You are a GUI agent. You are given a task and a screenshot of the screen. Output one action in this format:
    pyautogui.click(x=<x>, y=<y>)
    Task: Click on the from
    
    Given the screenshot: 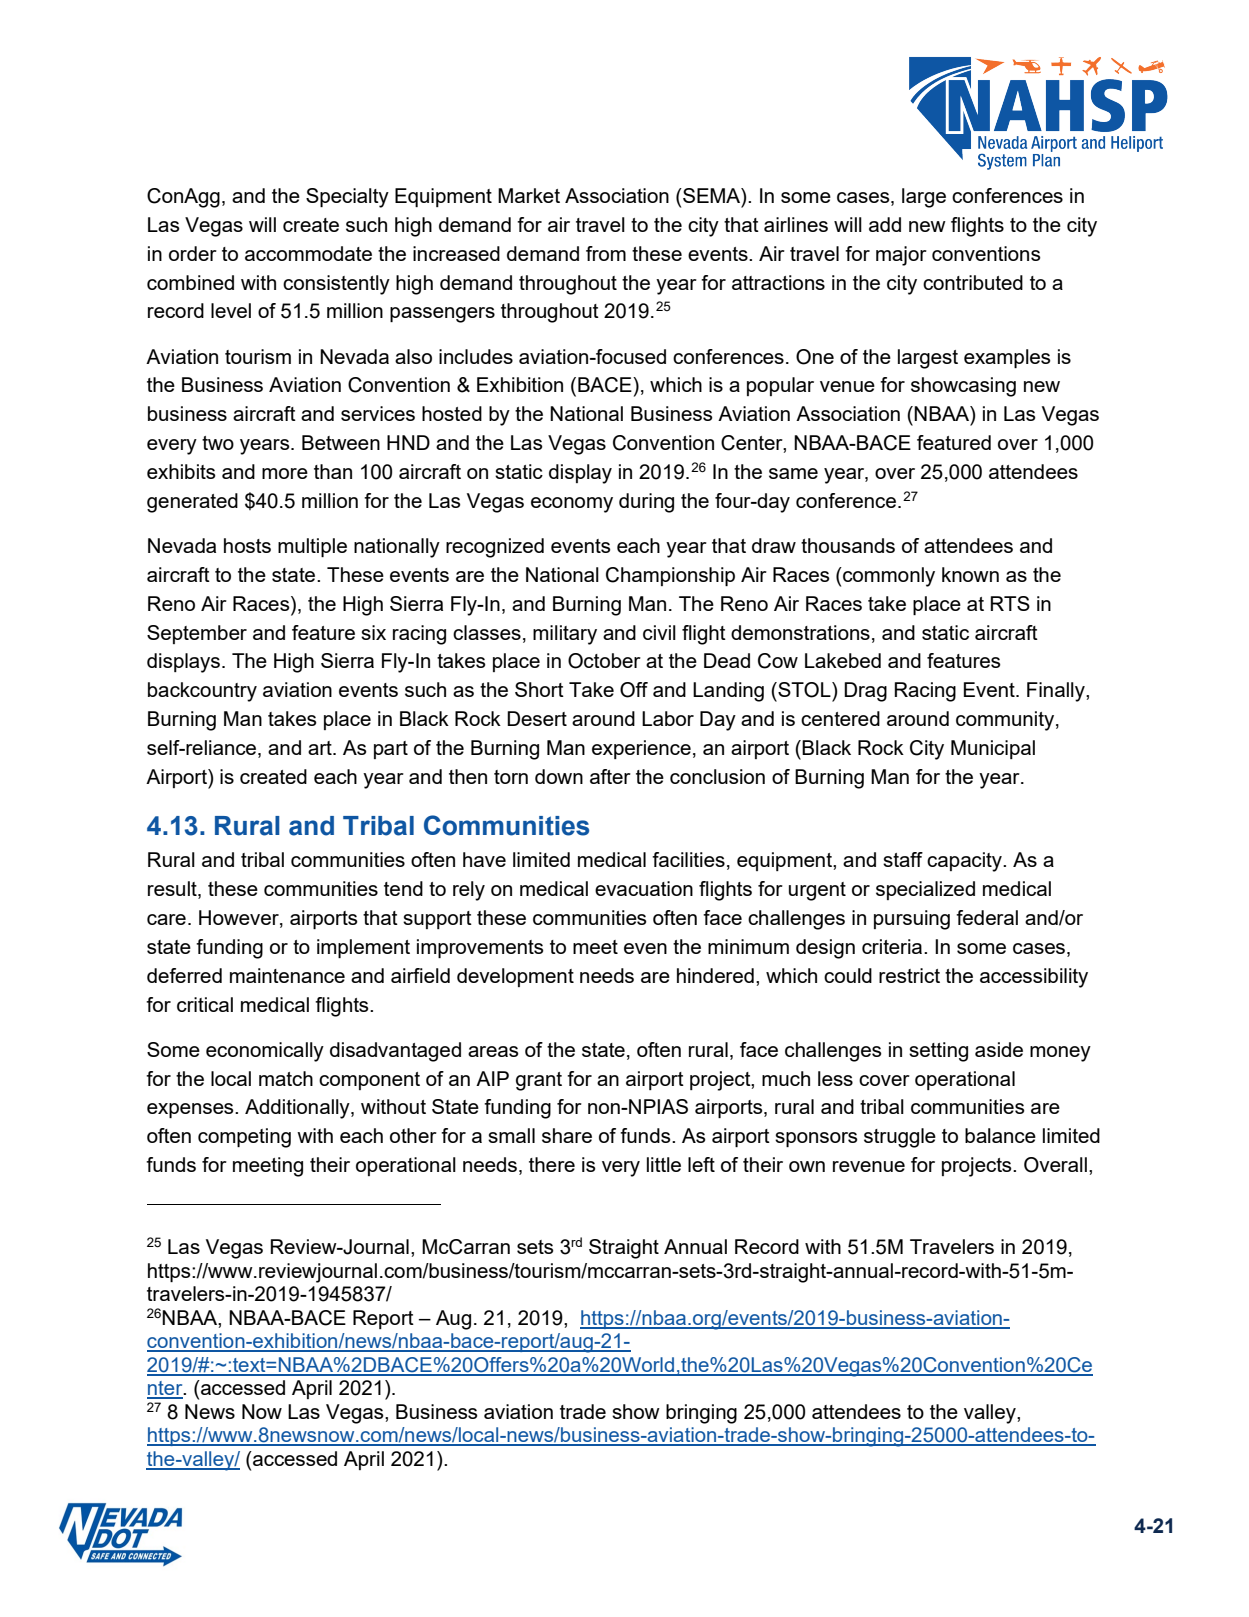 What is the action you would take?
    pyautogui.click(x=606, y=253)
